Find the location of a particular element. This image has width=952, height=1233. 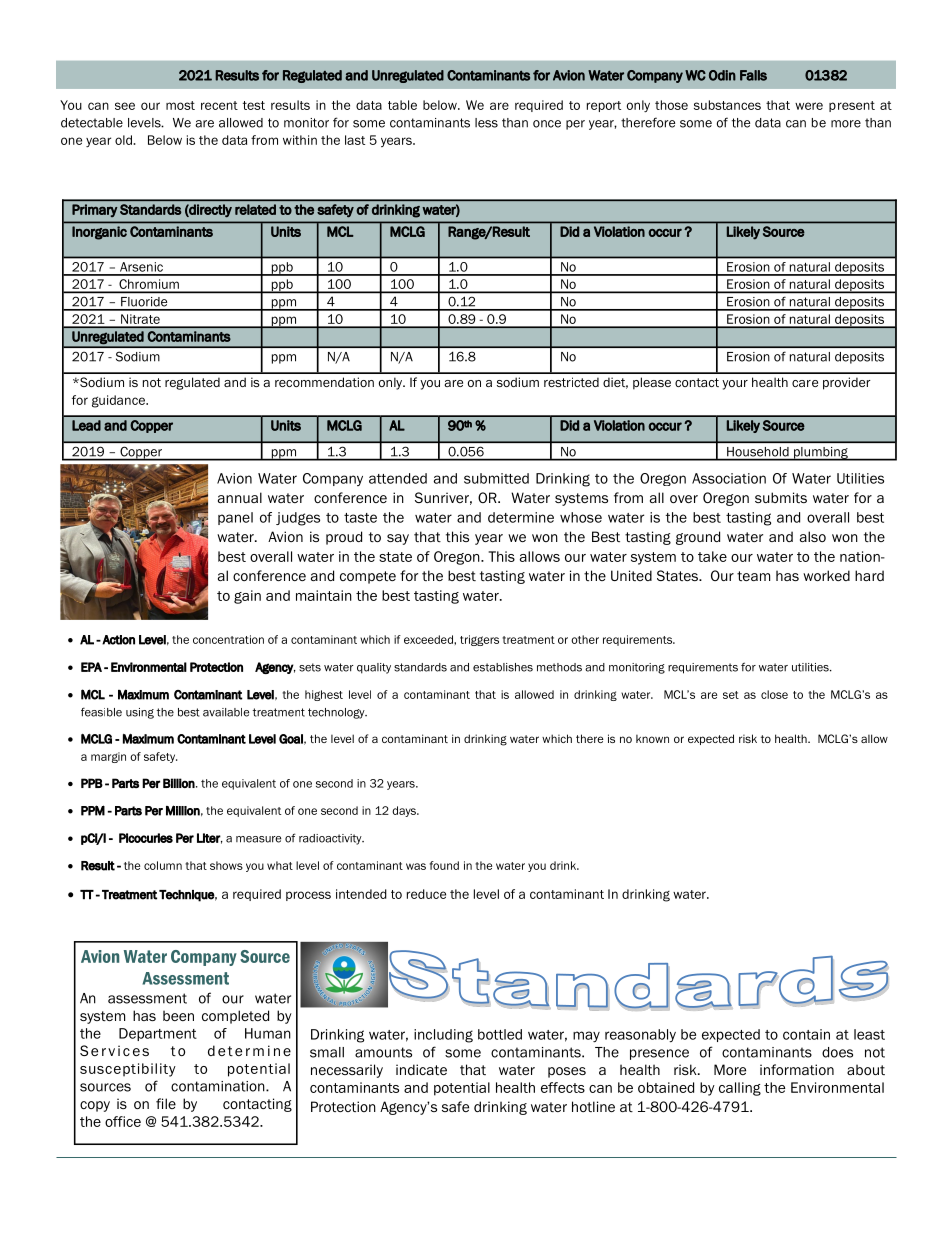

indicate is located at coordinates (421, 1069).
